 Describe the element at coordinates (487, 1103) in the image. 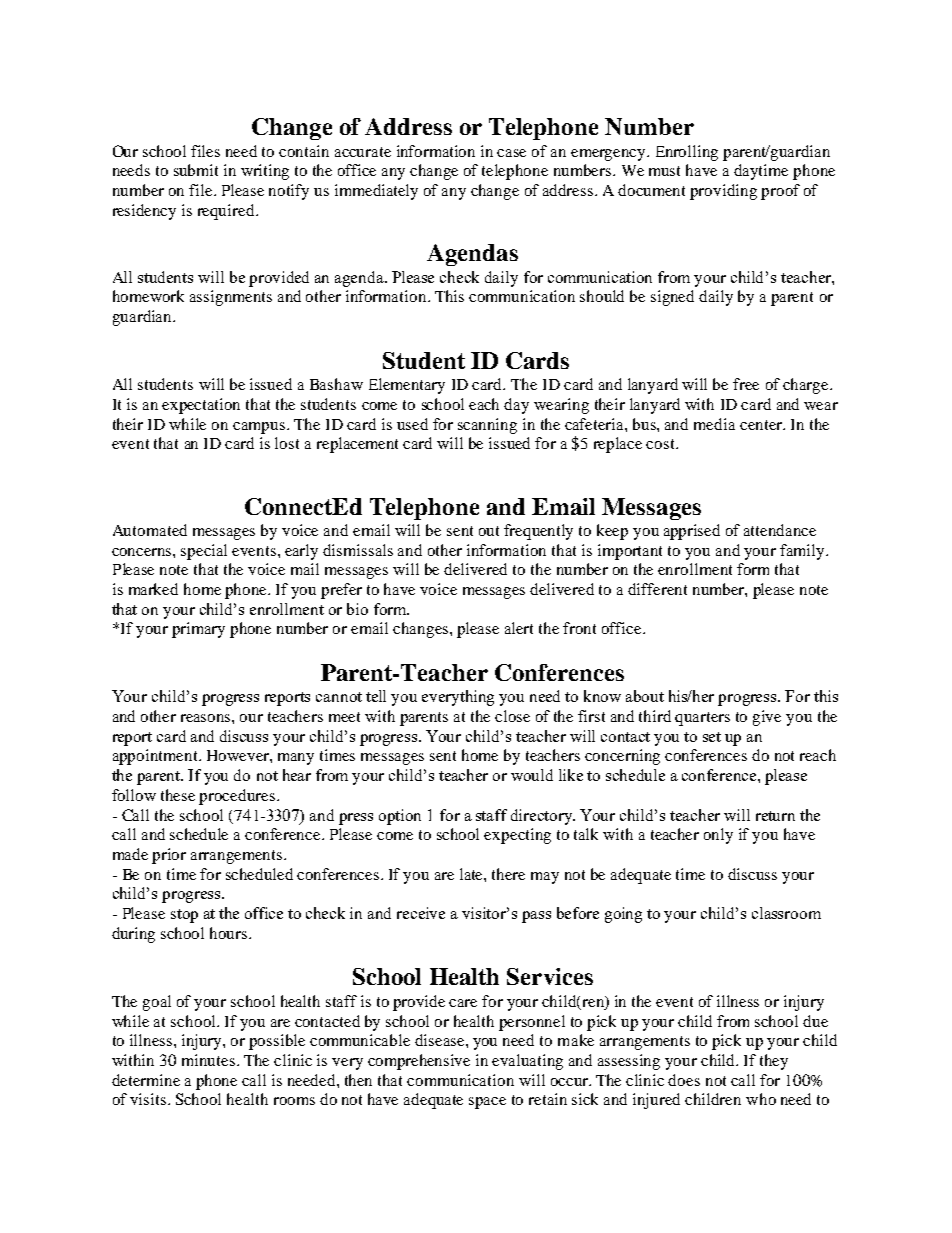

I see `space` at that location.
